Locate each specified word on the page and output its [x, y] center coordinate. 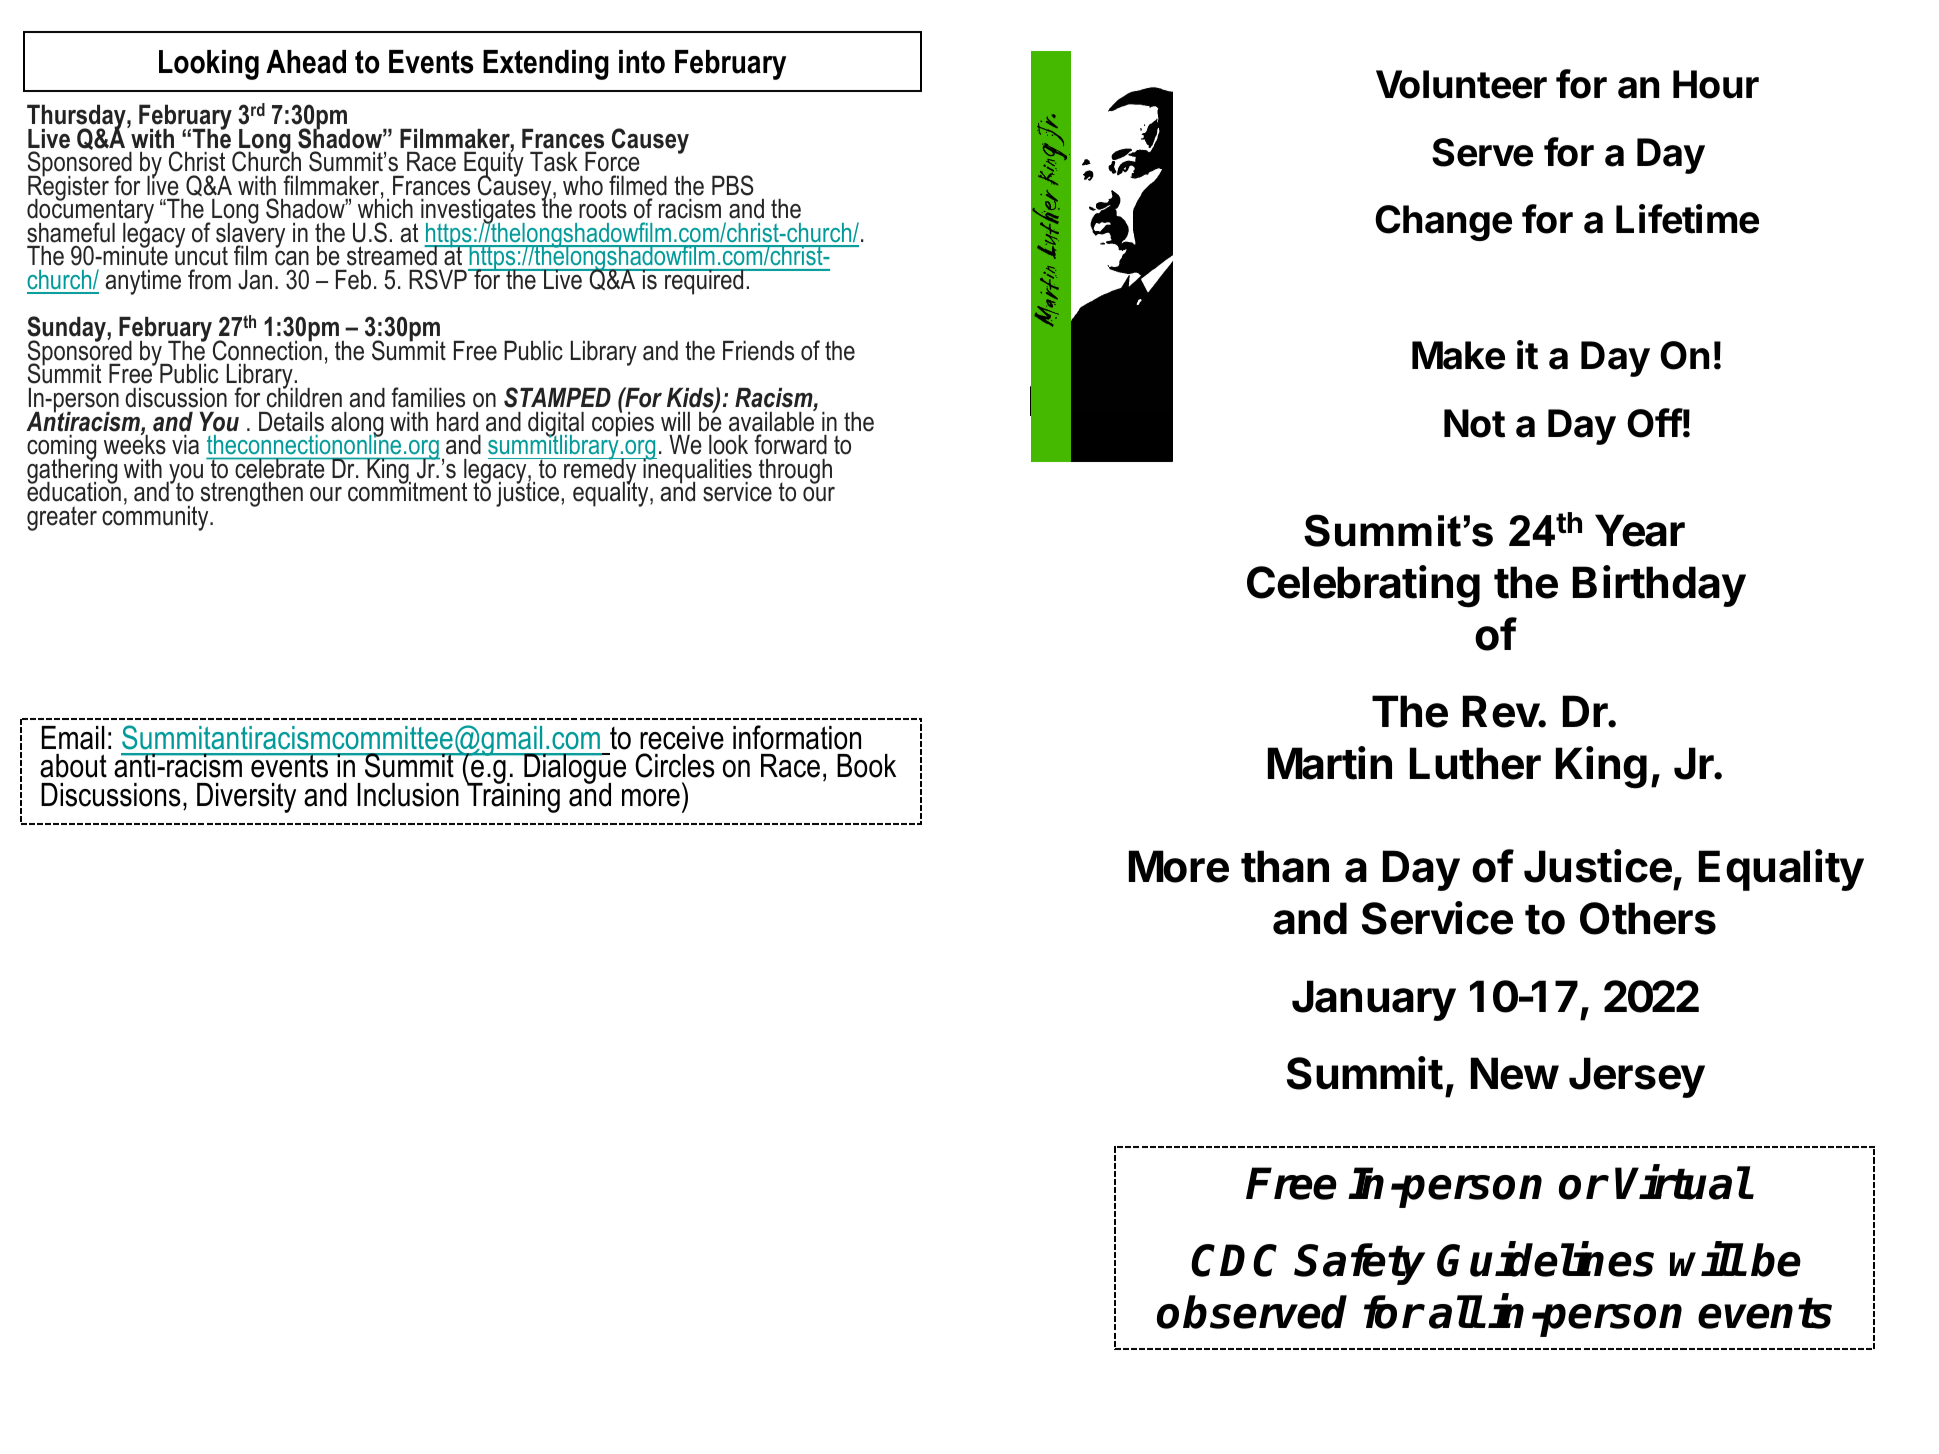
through [795, 472]
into [642, 62]
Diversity [246, 798]
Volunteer [1461, 84]
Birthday [1659, 586]
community [156, 517]
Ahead [306, 62]
